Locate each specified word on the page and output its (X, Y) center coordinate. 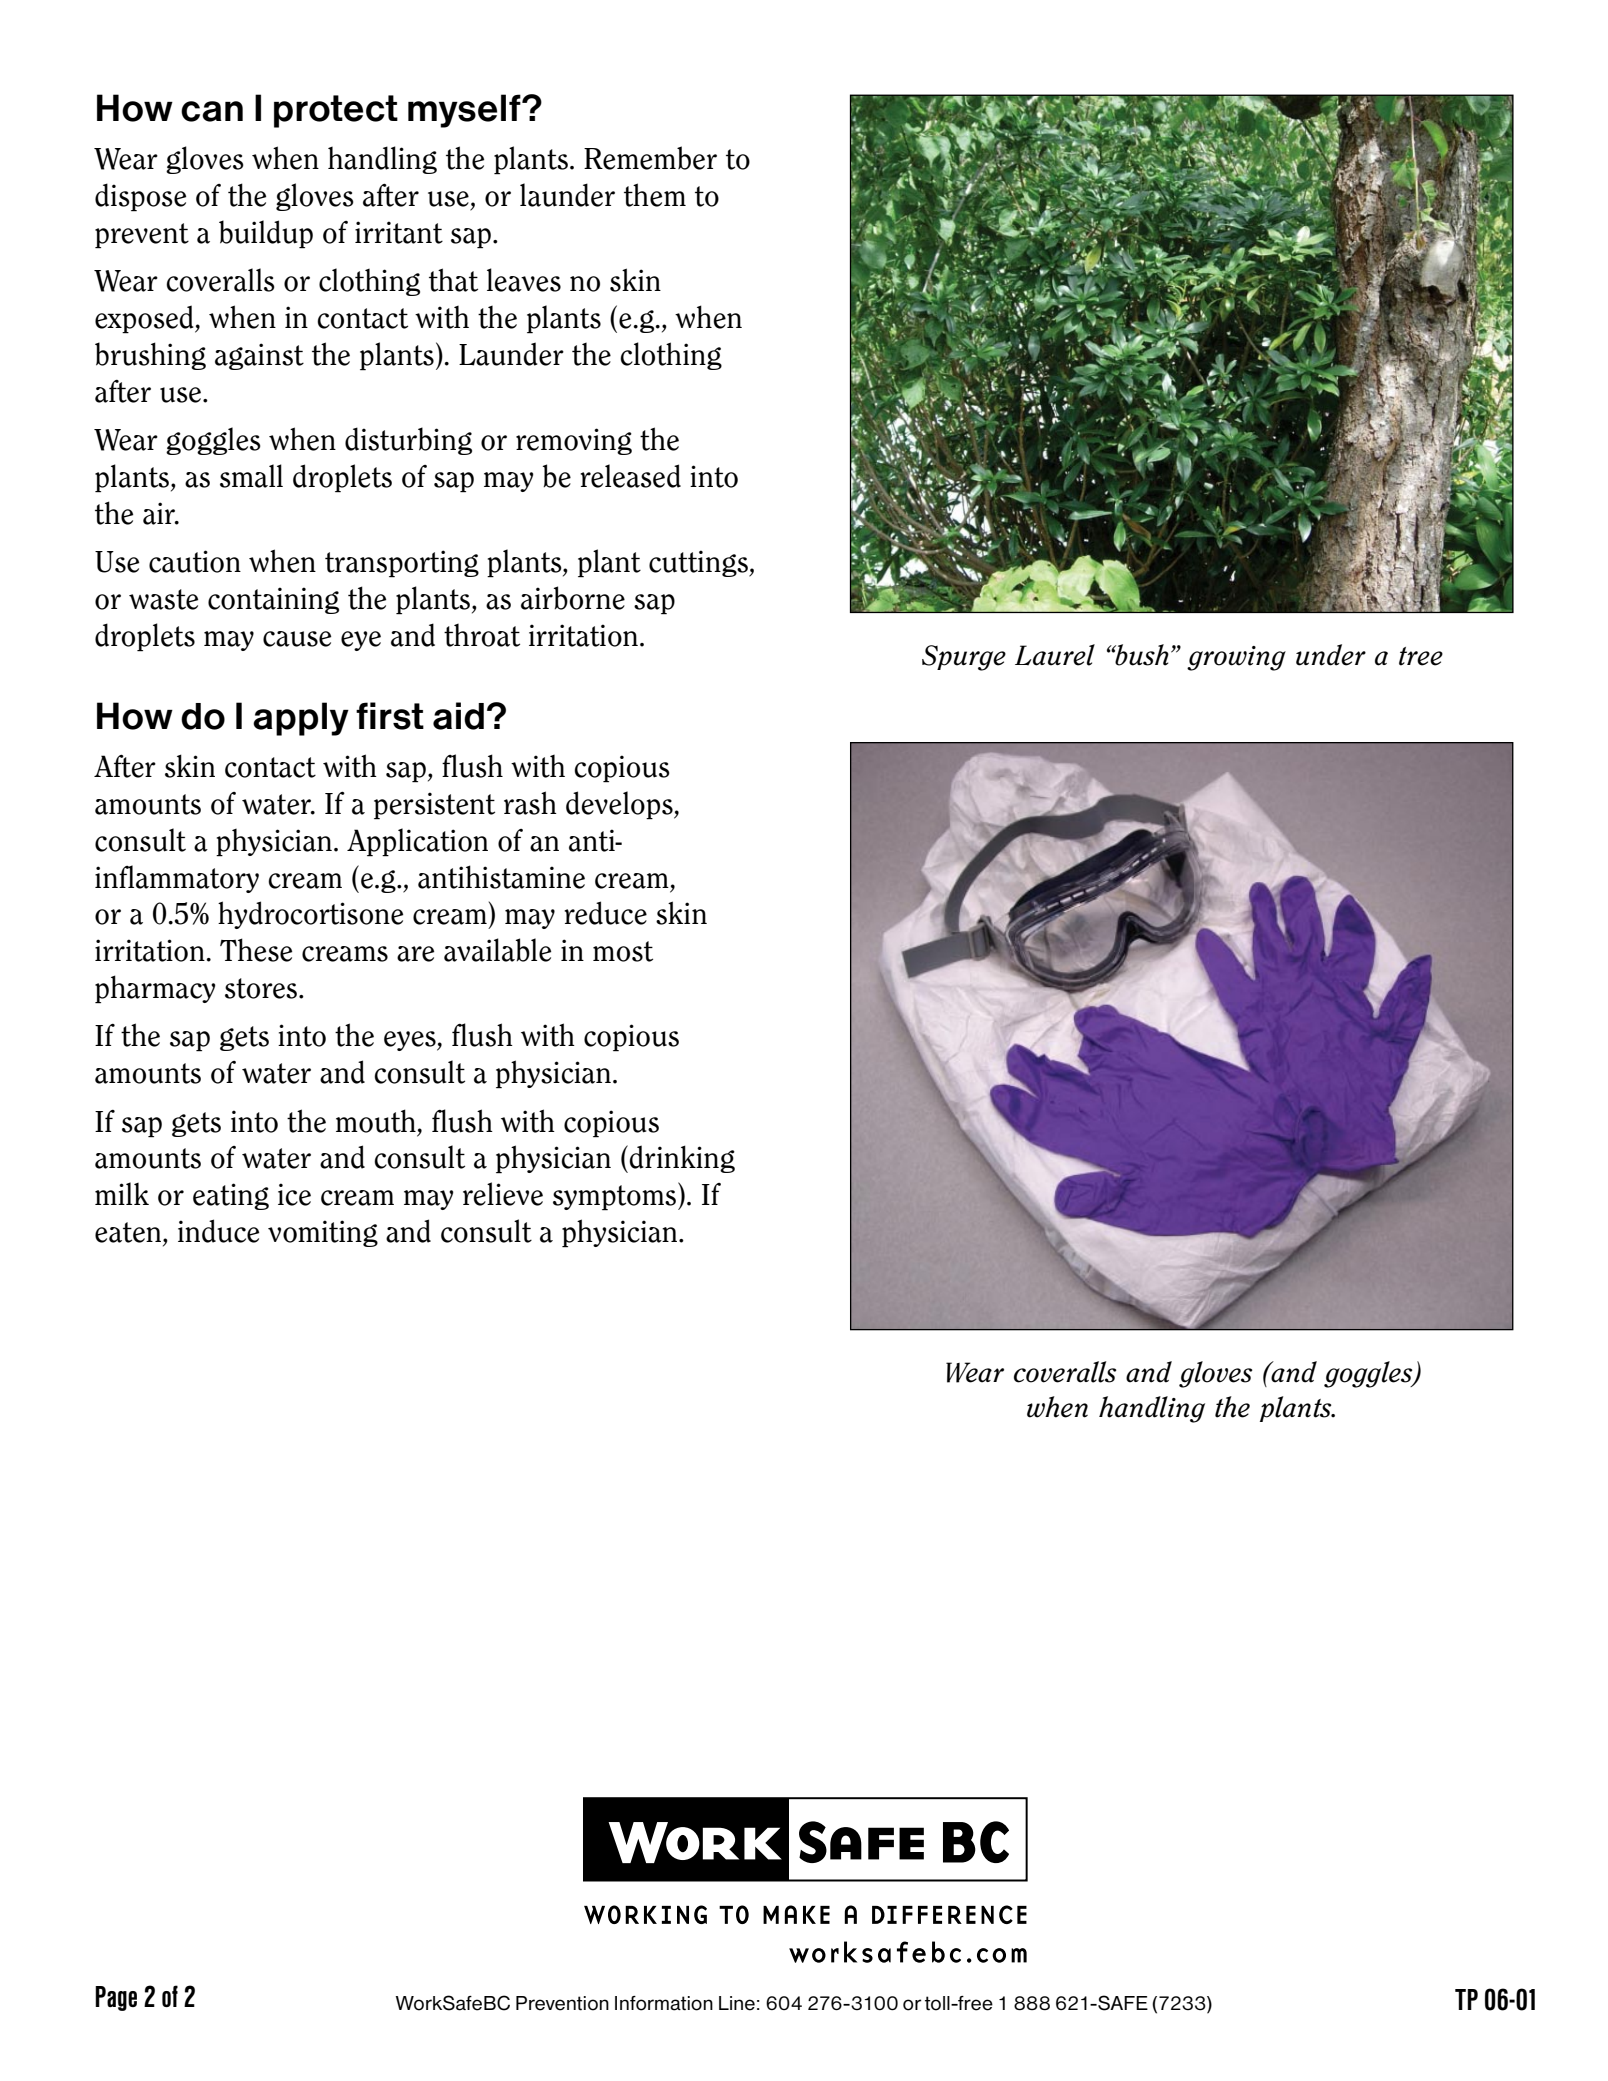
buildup (266, 234)
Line (737, 2003)
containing (273, 600)
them (655, 195)
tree (1421, 656)
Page (116, 1998)
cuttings (699, 563)
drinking (682, 1159)
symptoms (616, 1196)
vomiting (323, 1233)
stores (262, 988)
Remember (650, 158)
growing (1236, 658)
